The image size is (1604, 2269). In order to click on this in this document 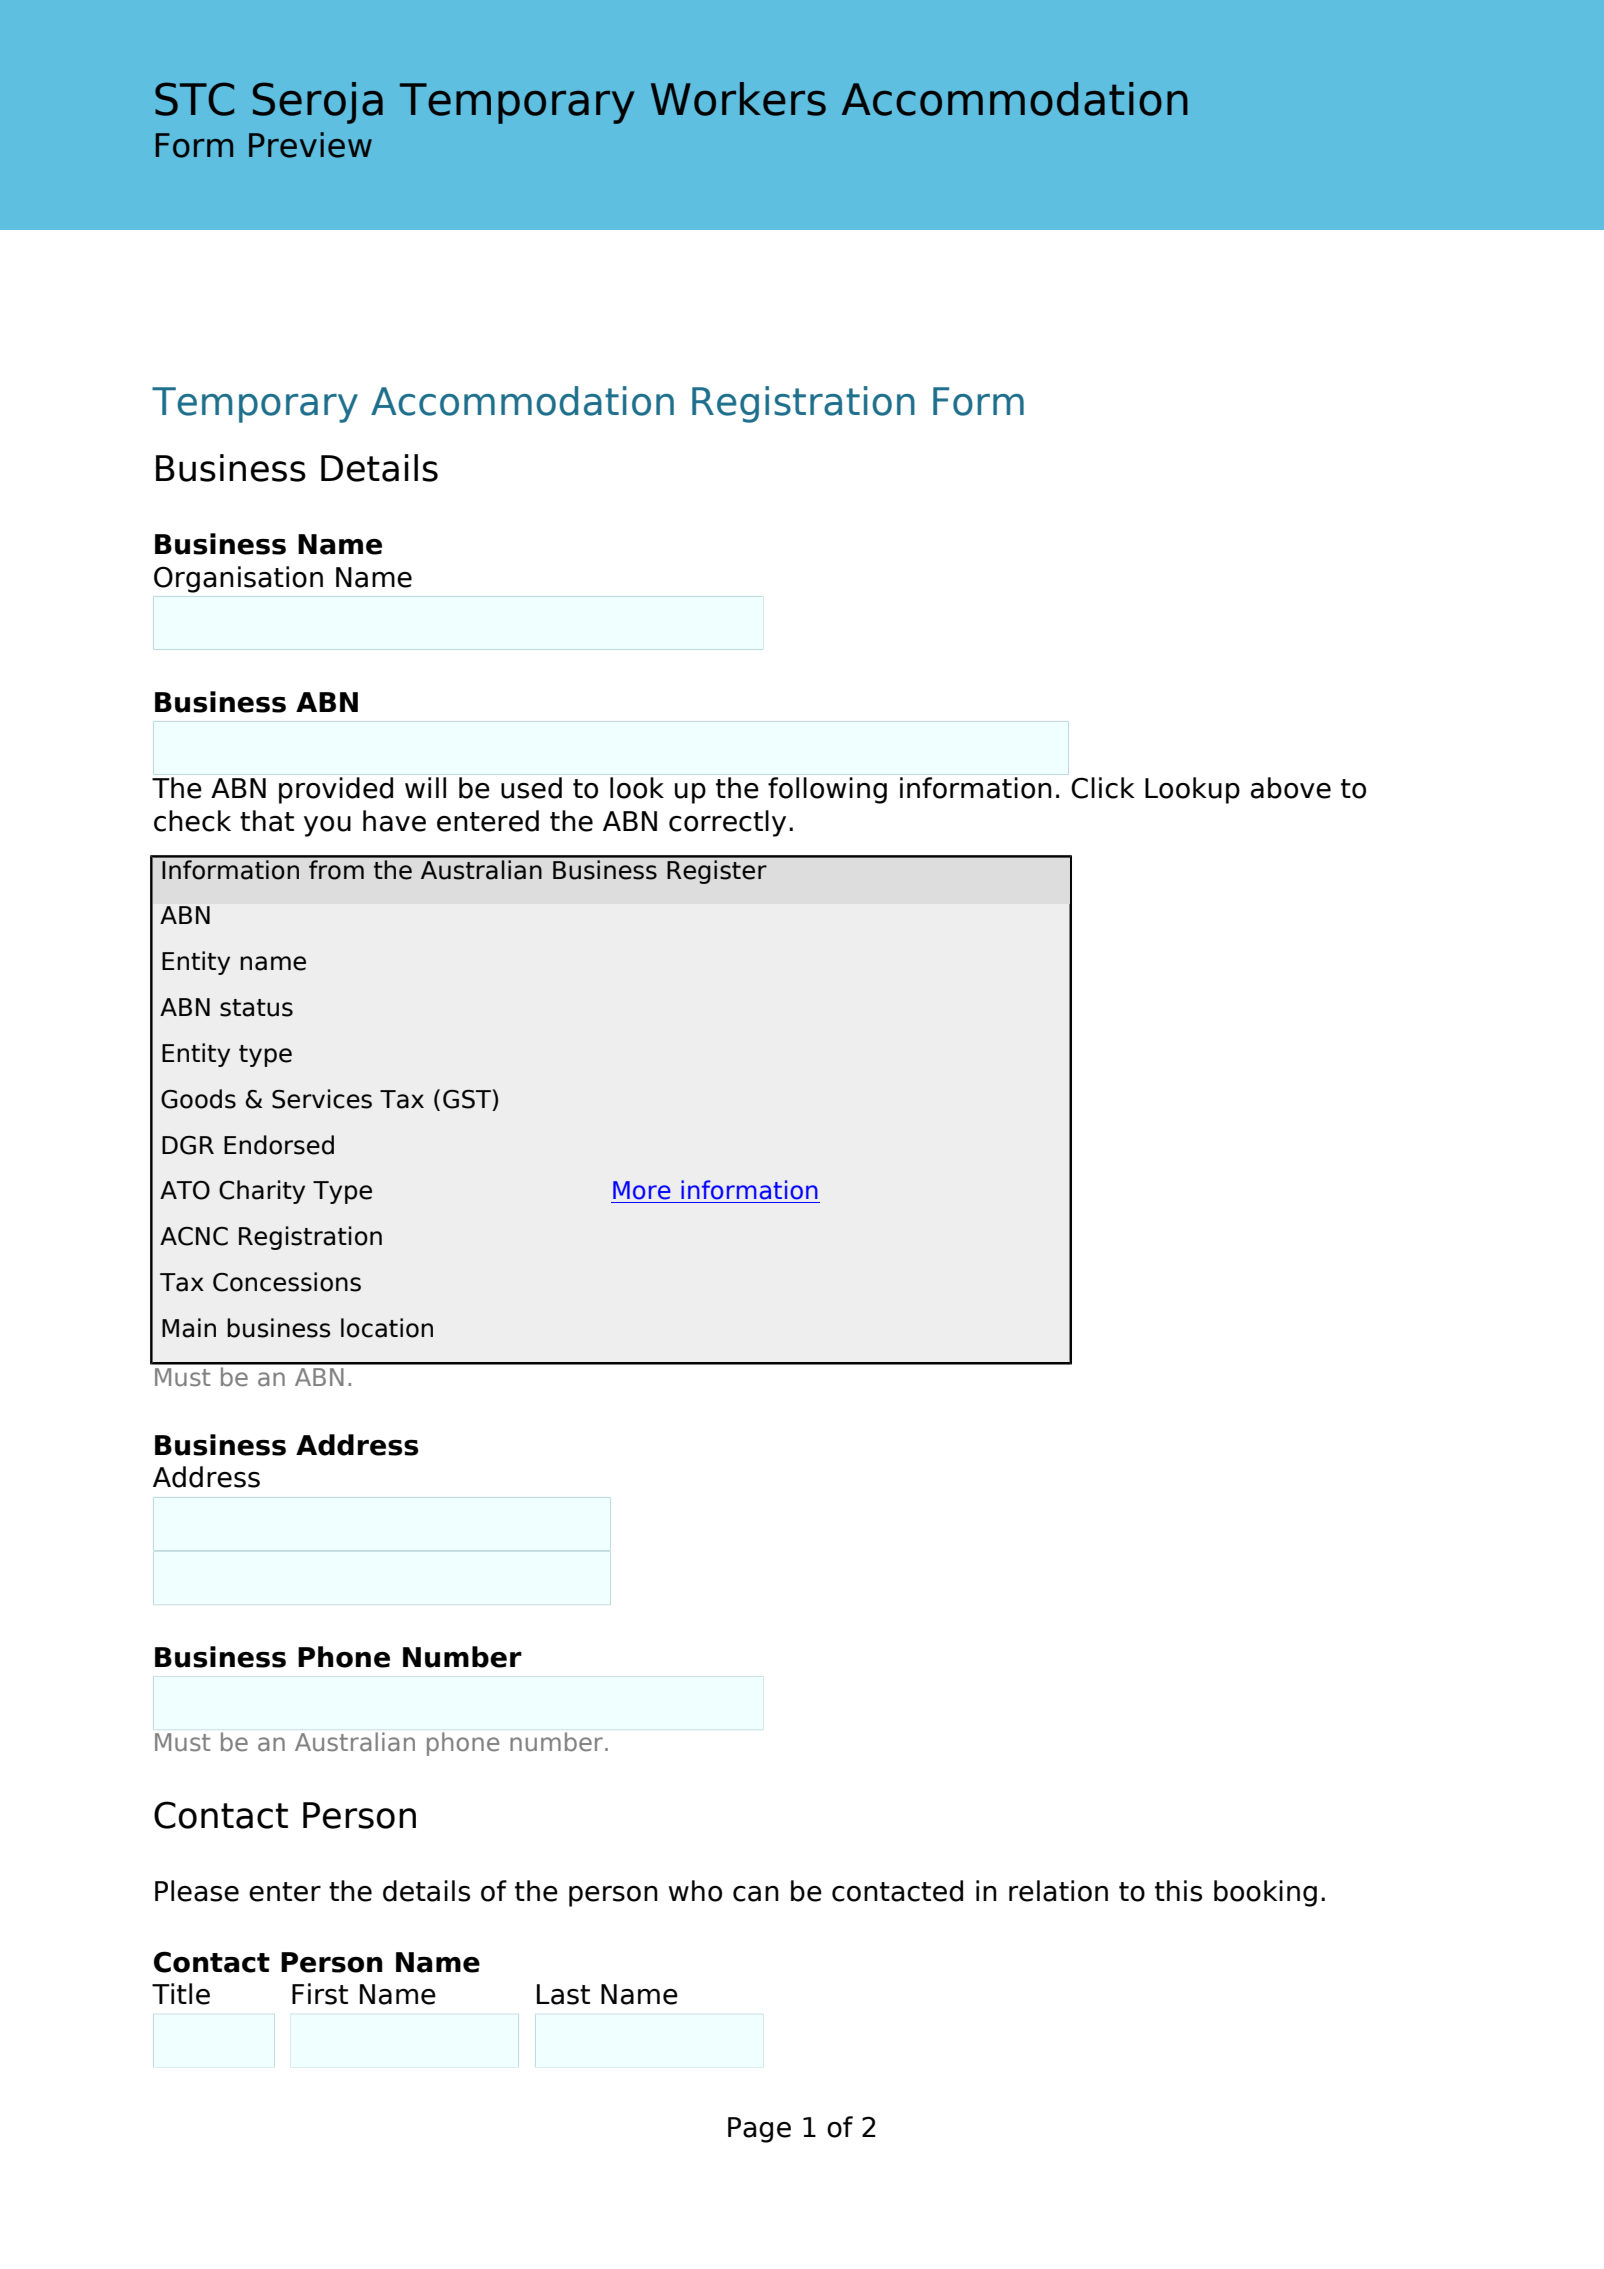, I will do `click(1178, 1891)`.
